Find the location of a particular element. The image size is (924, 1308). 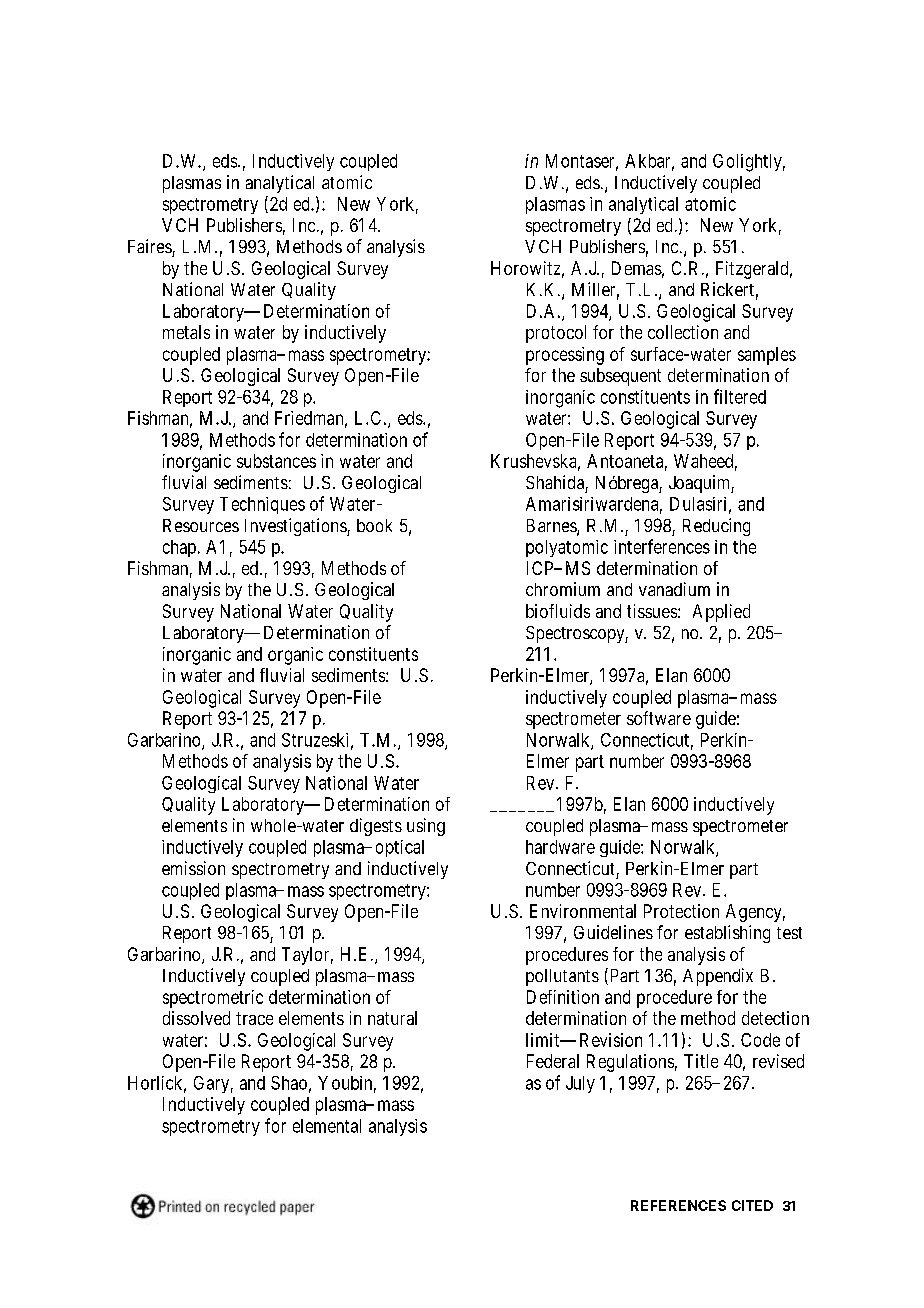

chap is located at coordinates (179, 548).
